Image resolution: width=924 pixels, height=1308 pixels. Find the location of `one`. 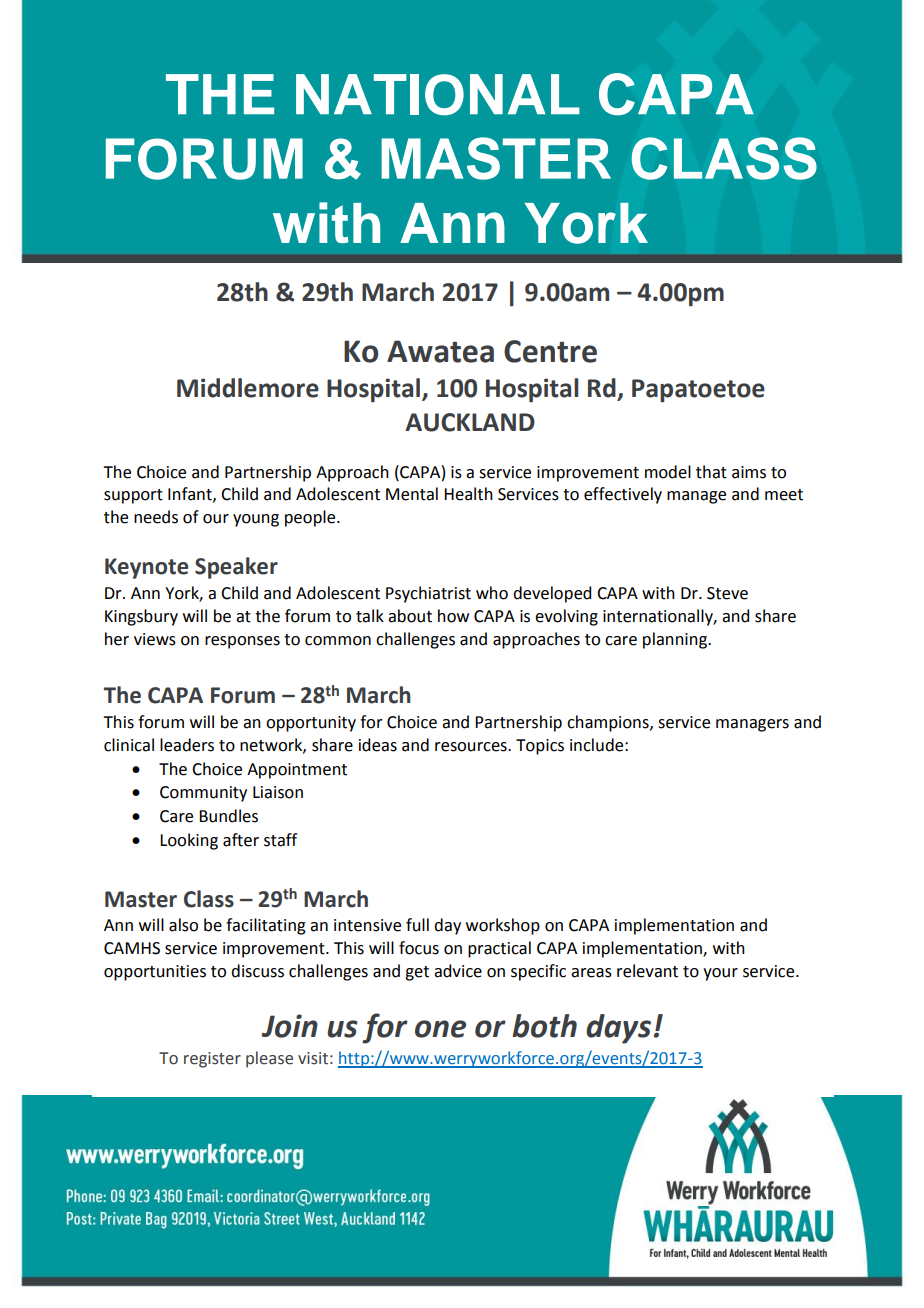

one is located at coordinates (440, 1029).
